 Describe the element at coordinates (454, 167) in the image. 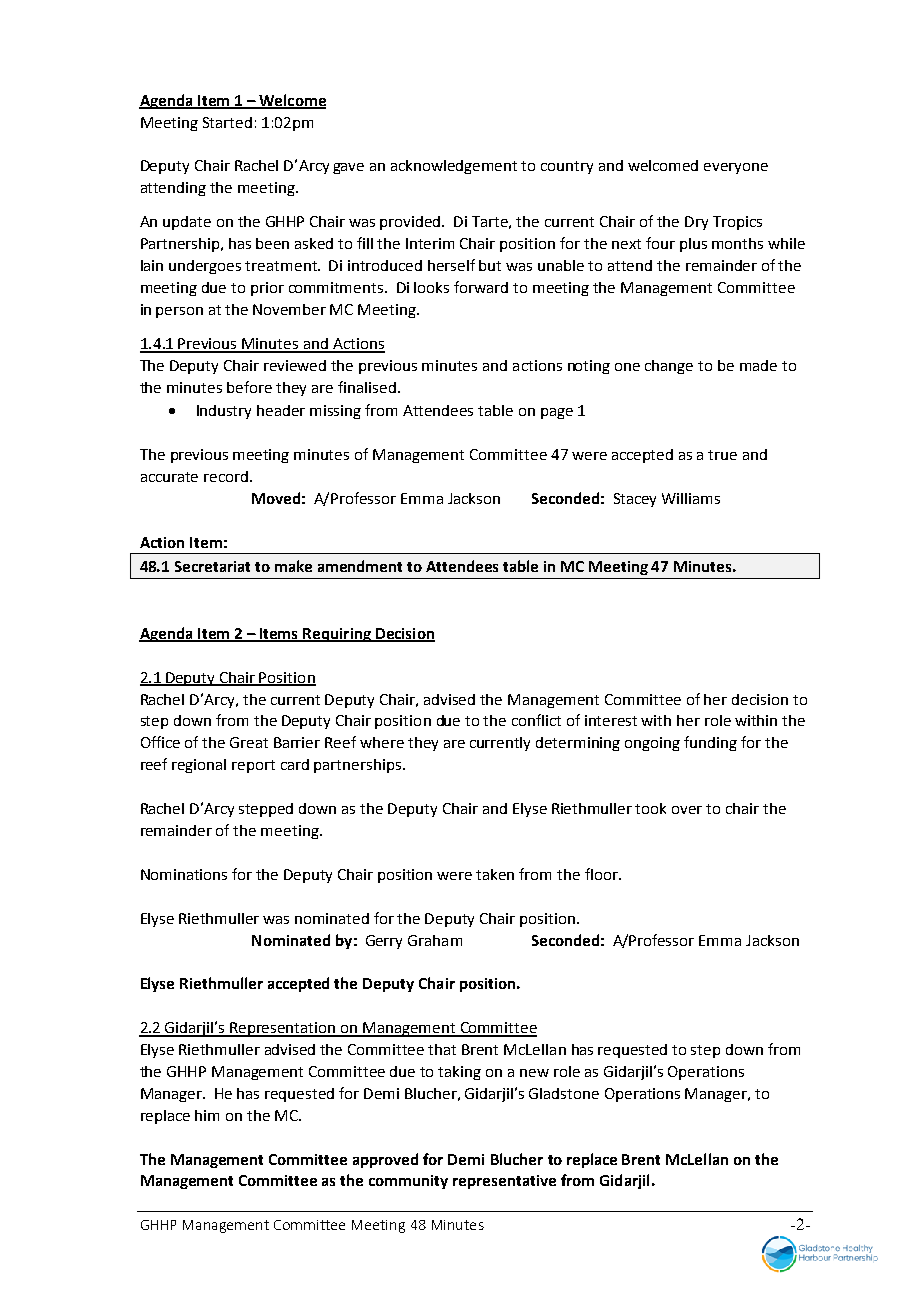

I see `acknowledgement` at that location.
